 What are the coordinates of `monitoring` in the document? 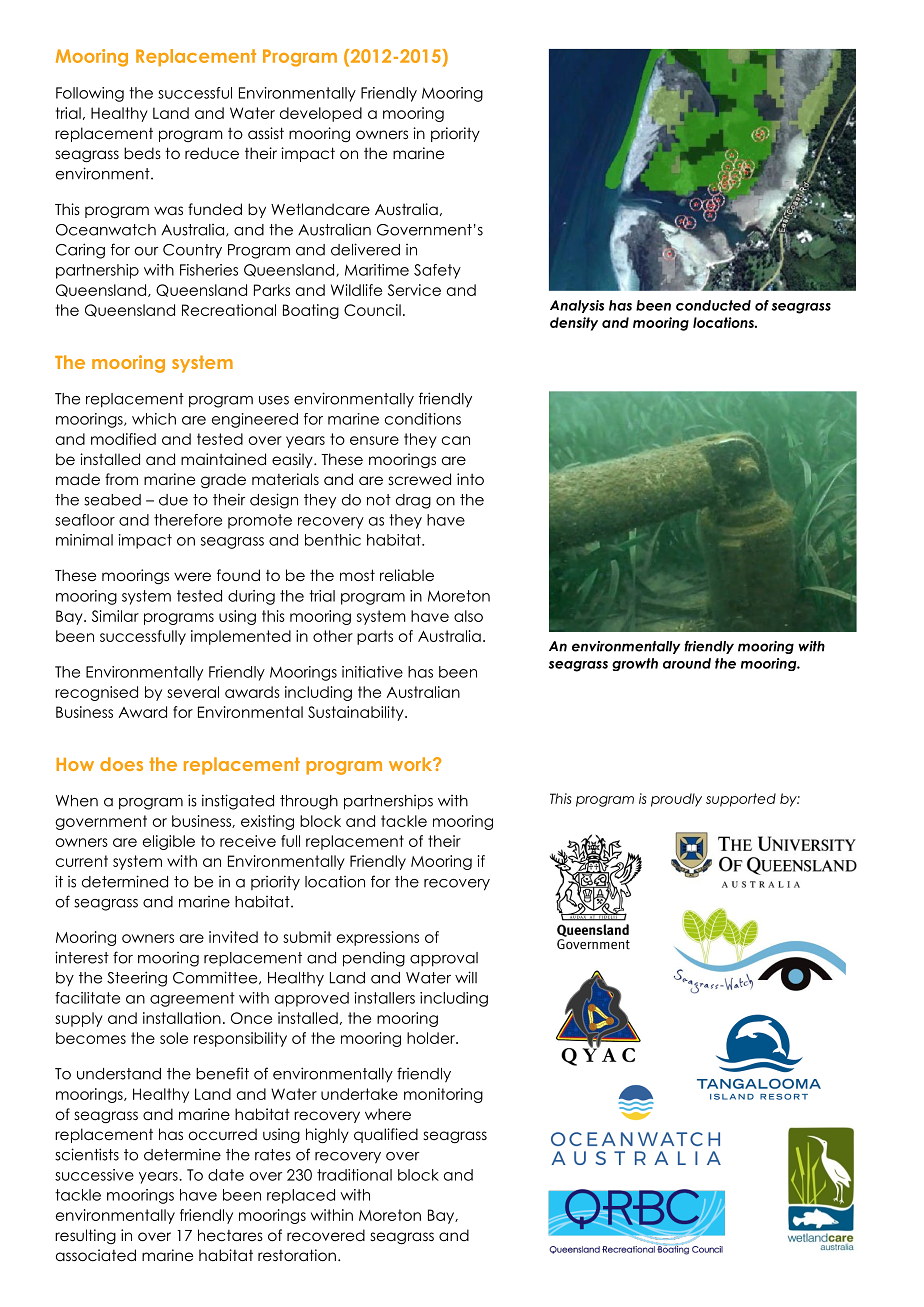 It's located at (443, 1095).
